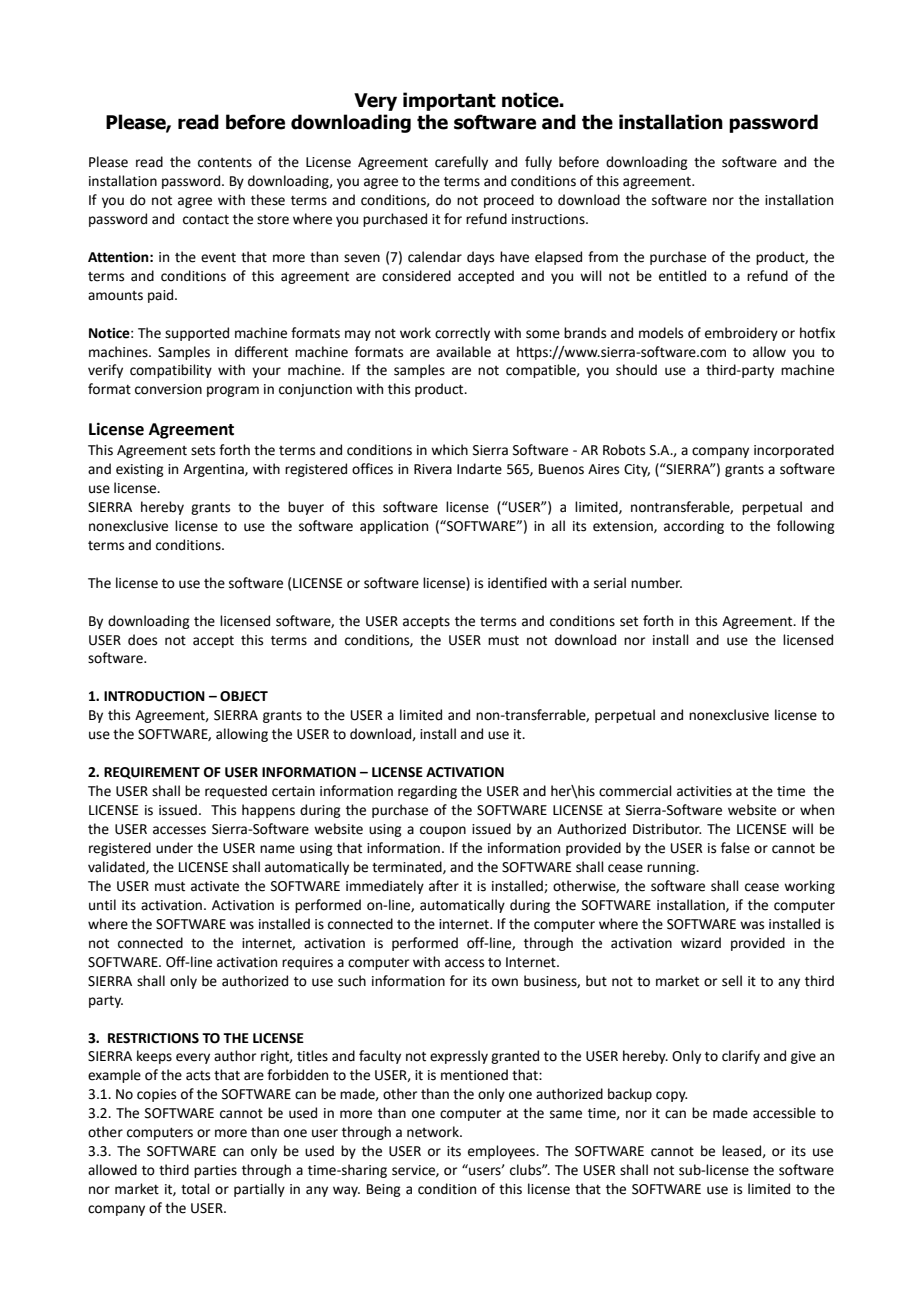 The image size is (924, 1308). I want to click on conversion, so click(168, 389).
